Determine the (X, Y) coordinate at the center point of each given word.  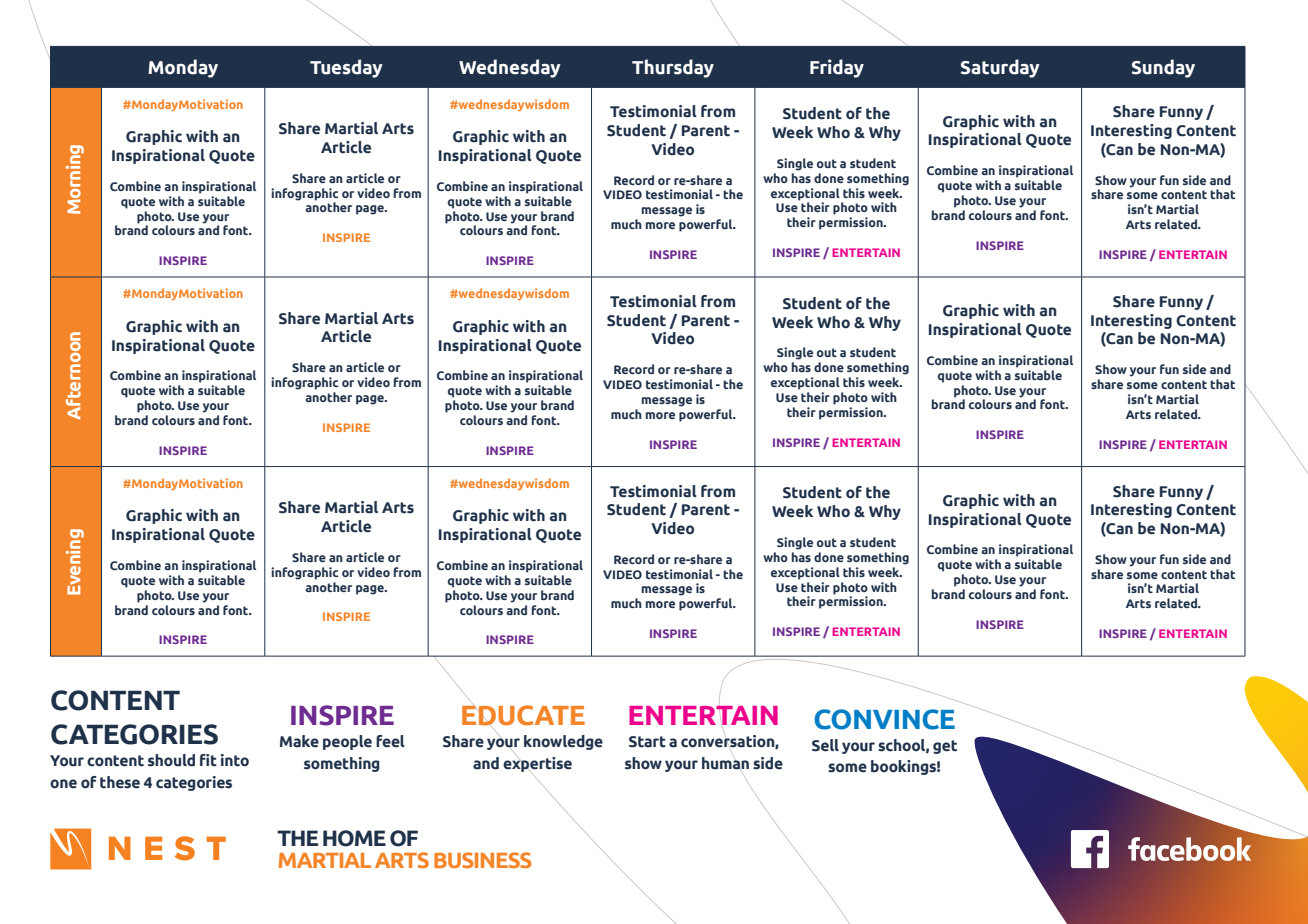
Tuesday (346, 68)
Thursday (673, 68)
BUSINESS (483, 860)
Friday (837, 68)
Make (299, 741)
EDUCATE (523, 715)
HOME (354, 838)
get (945, 747)
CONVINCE (885, 719)
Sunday (1163, 68)
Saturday (1000, 68)
